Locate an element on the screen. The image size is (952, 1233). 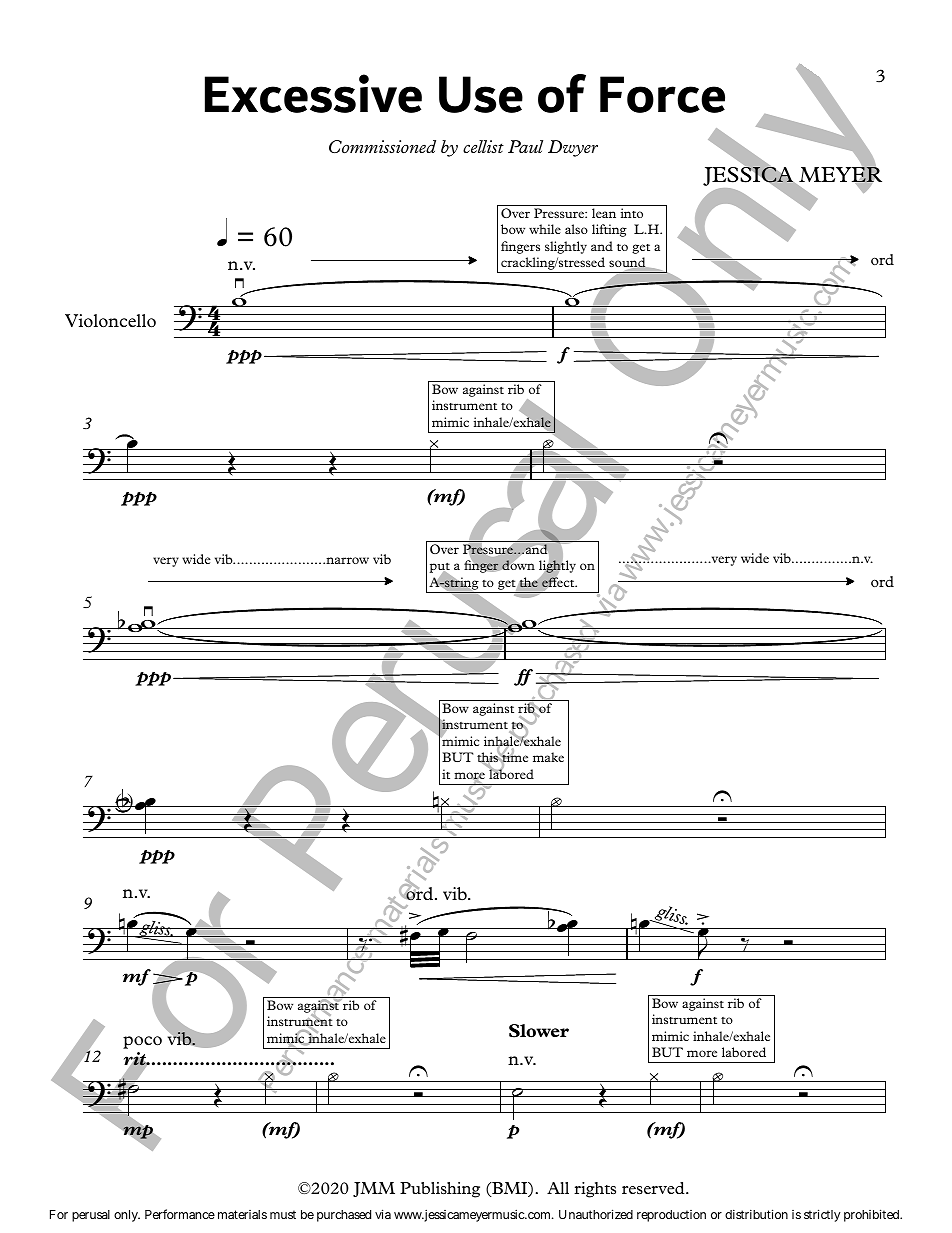
make is located at coordinates (548, 757).
